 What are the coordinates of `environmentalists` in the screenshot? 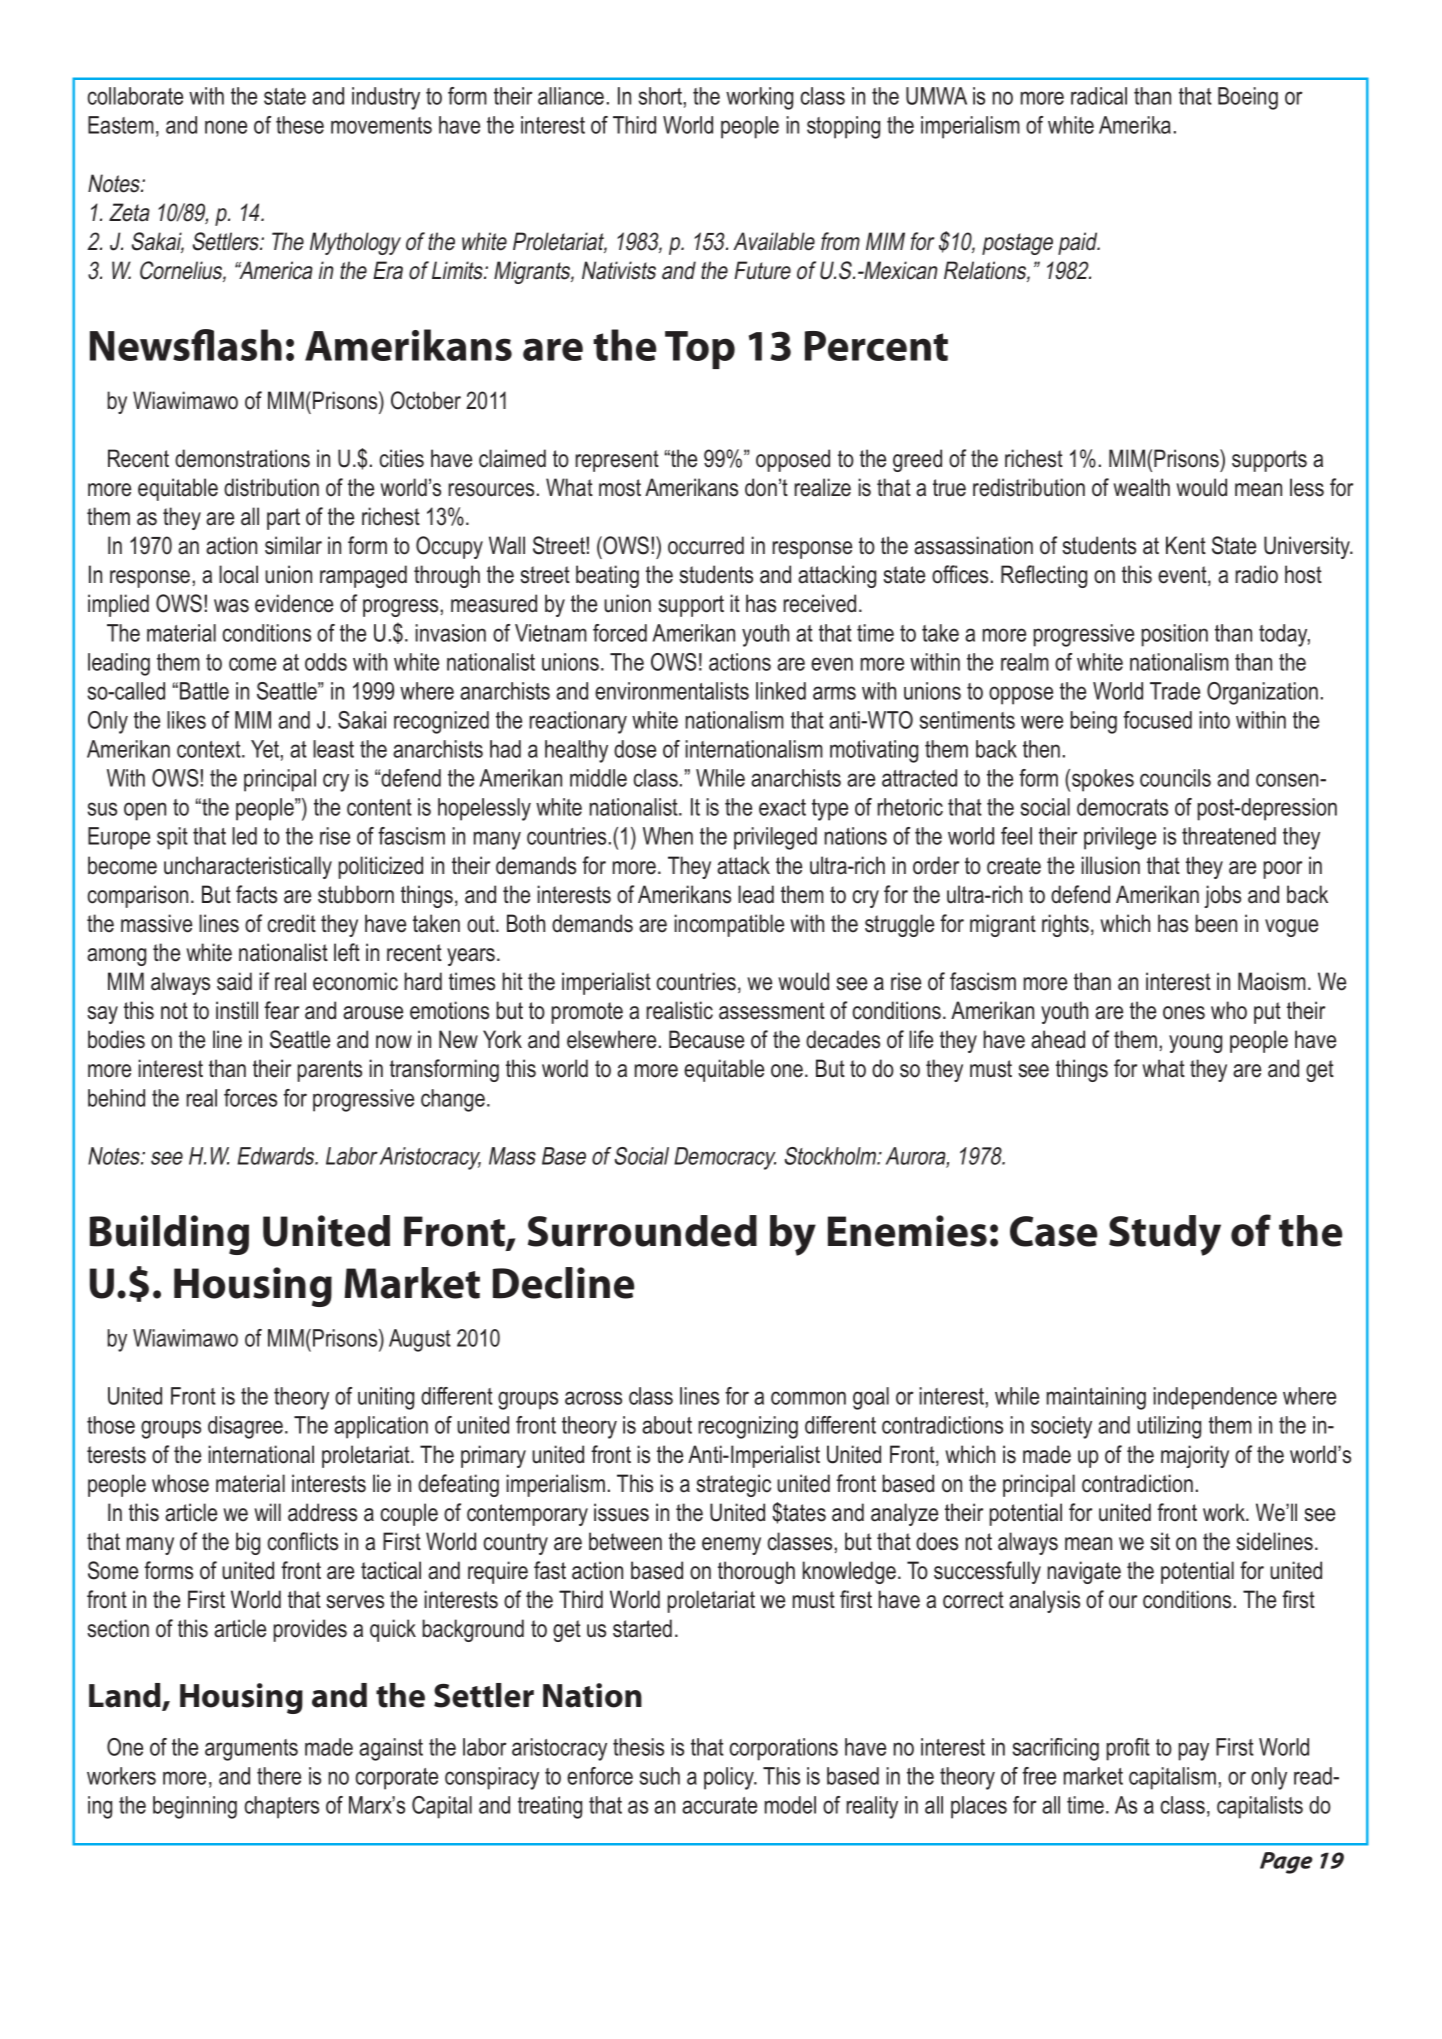 It's located at (672, 691).
